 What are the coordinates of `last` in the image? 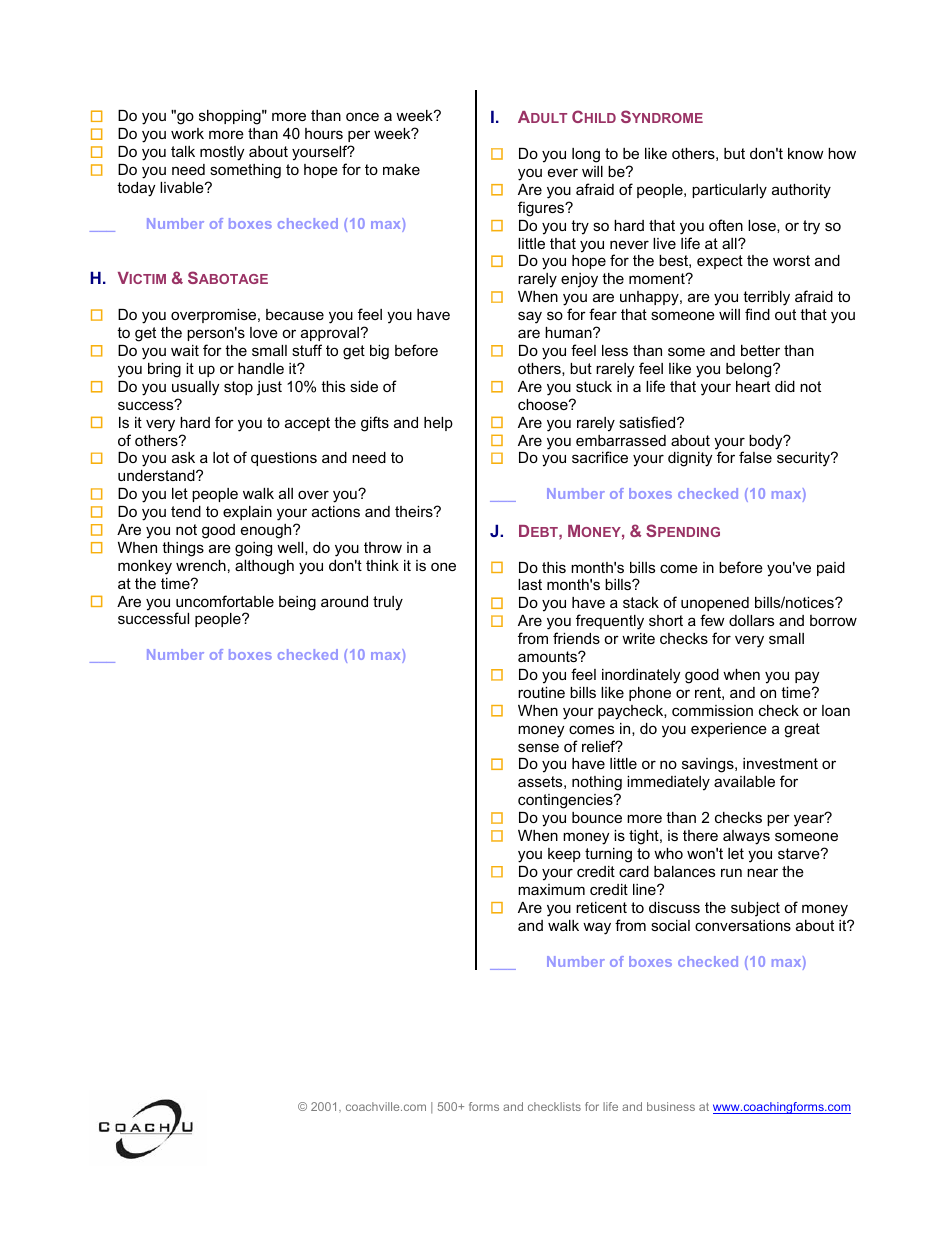 It's located at (530, 584).
